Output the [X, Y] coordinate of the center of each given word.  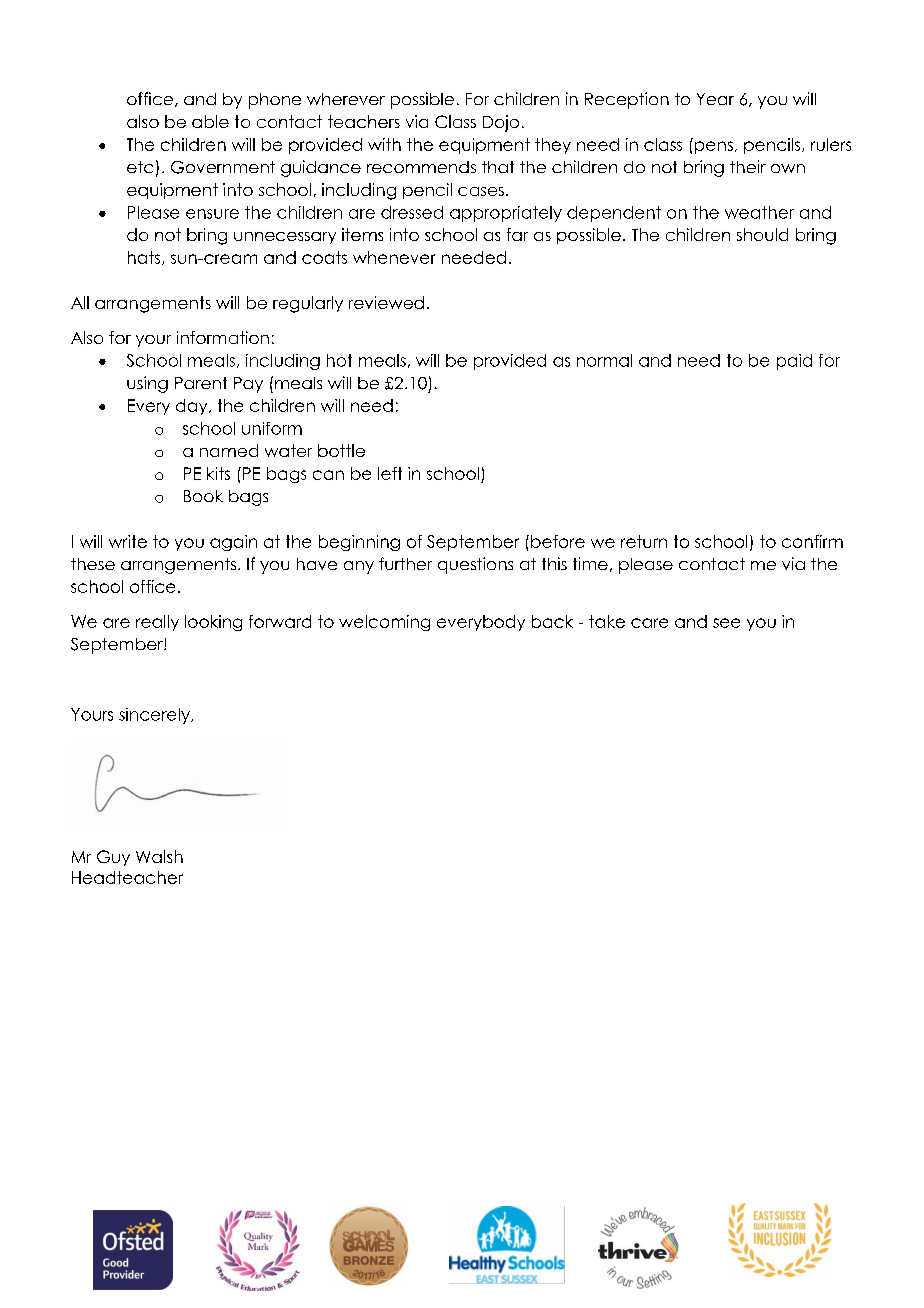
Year [715, 99]
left [390, 473]
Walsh [159, 856]
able [210, 121]
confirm [812, 541]
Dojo [501, 123]
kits [218, 473]
